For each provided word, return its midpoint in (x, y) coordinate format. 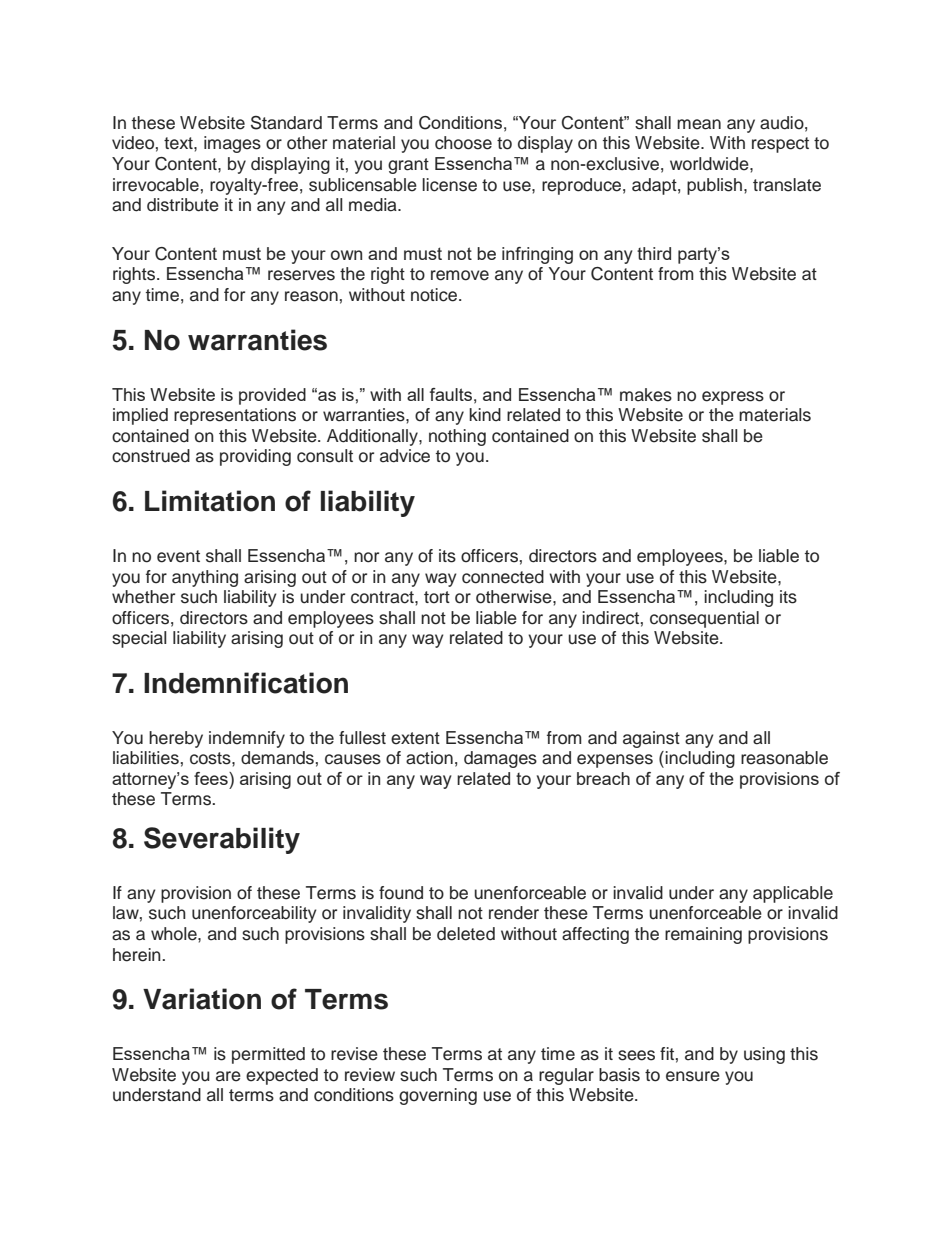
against (651, 739)
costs (211, 758)
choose (463, 143)
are (228, 1076)
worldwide (710, 164)
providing (255, 457)
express (733, 398)
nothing (457, 437)
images (232, 144)
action (429, 758)
